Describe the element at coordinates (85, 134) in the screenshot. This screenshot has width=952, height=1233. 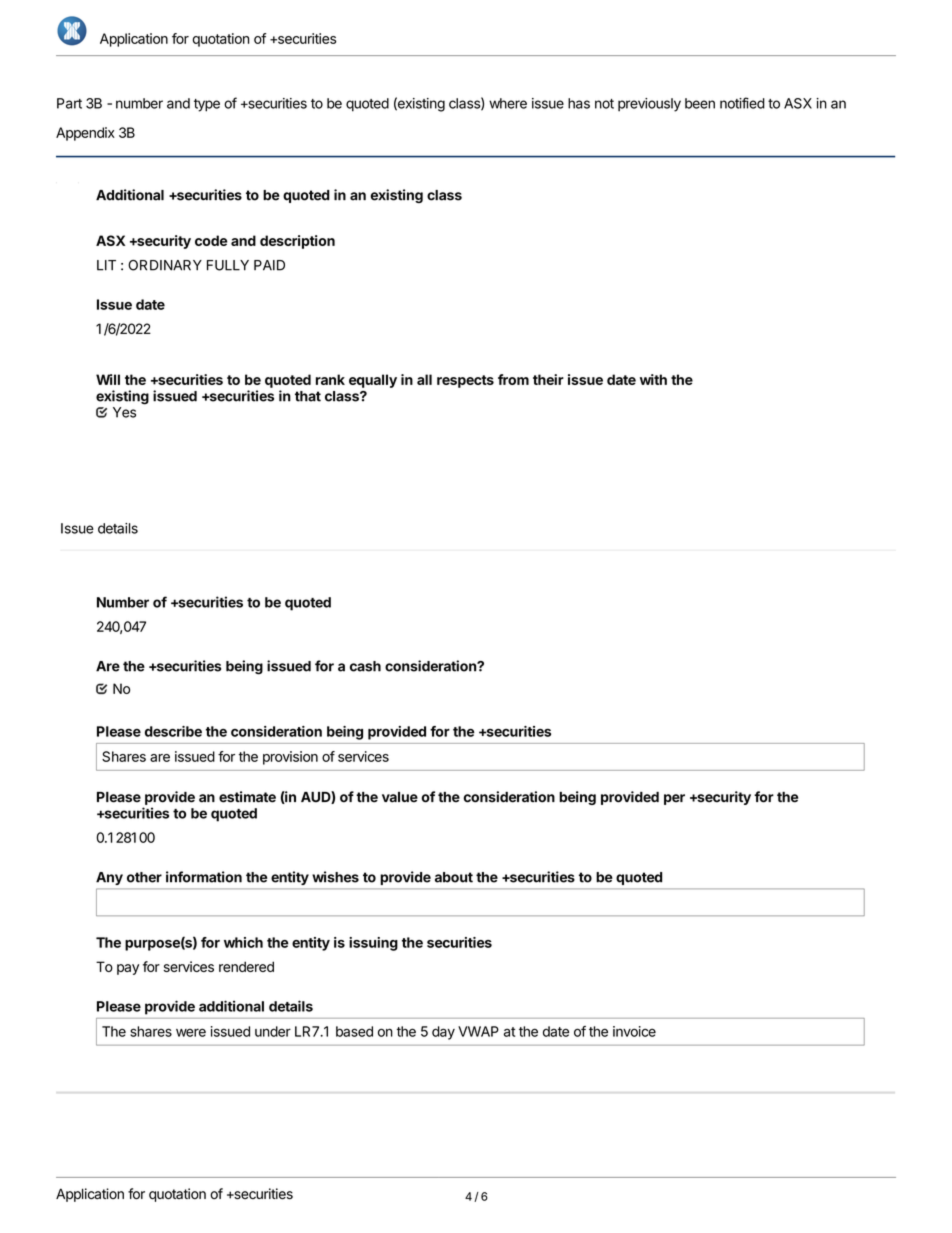
I see `Appendix` at that location.
